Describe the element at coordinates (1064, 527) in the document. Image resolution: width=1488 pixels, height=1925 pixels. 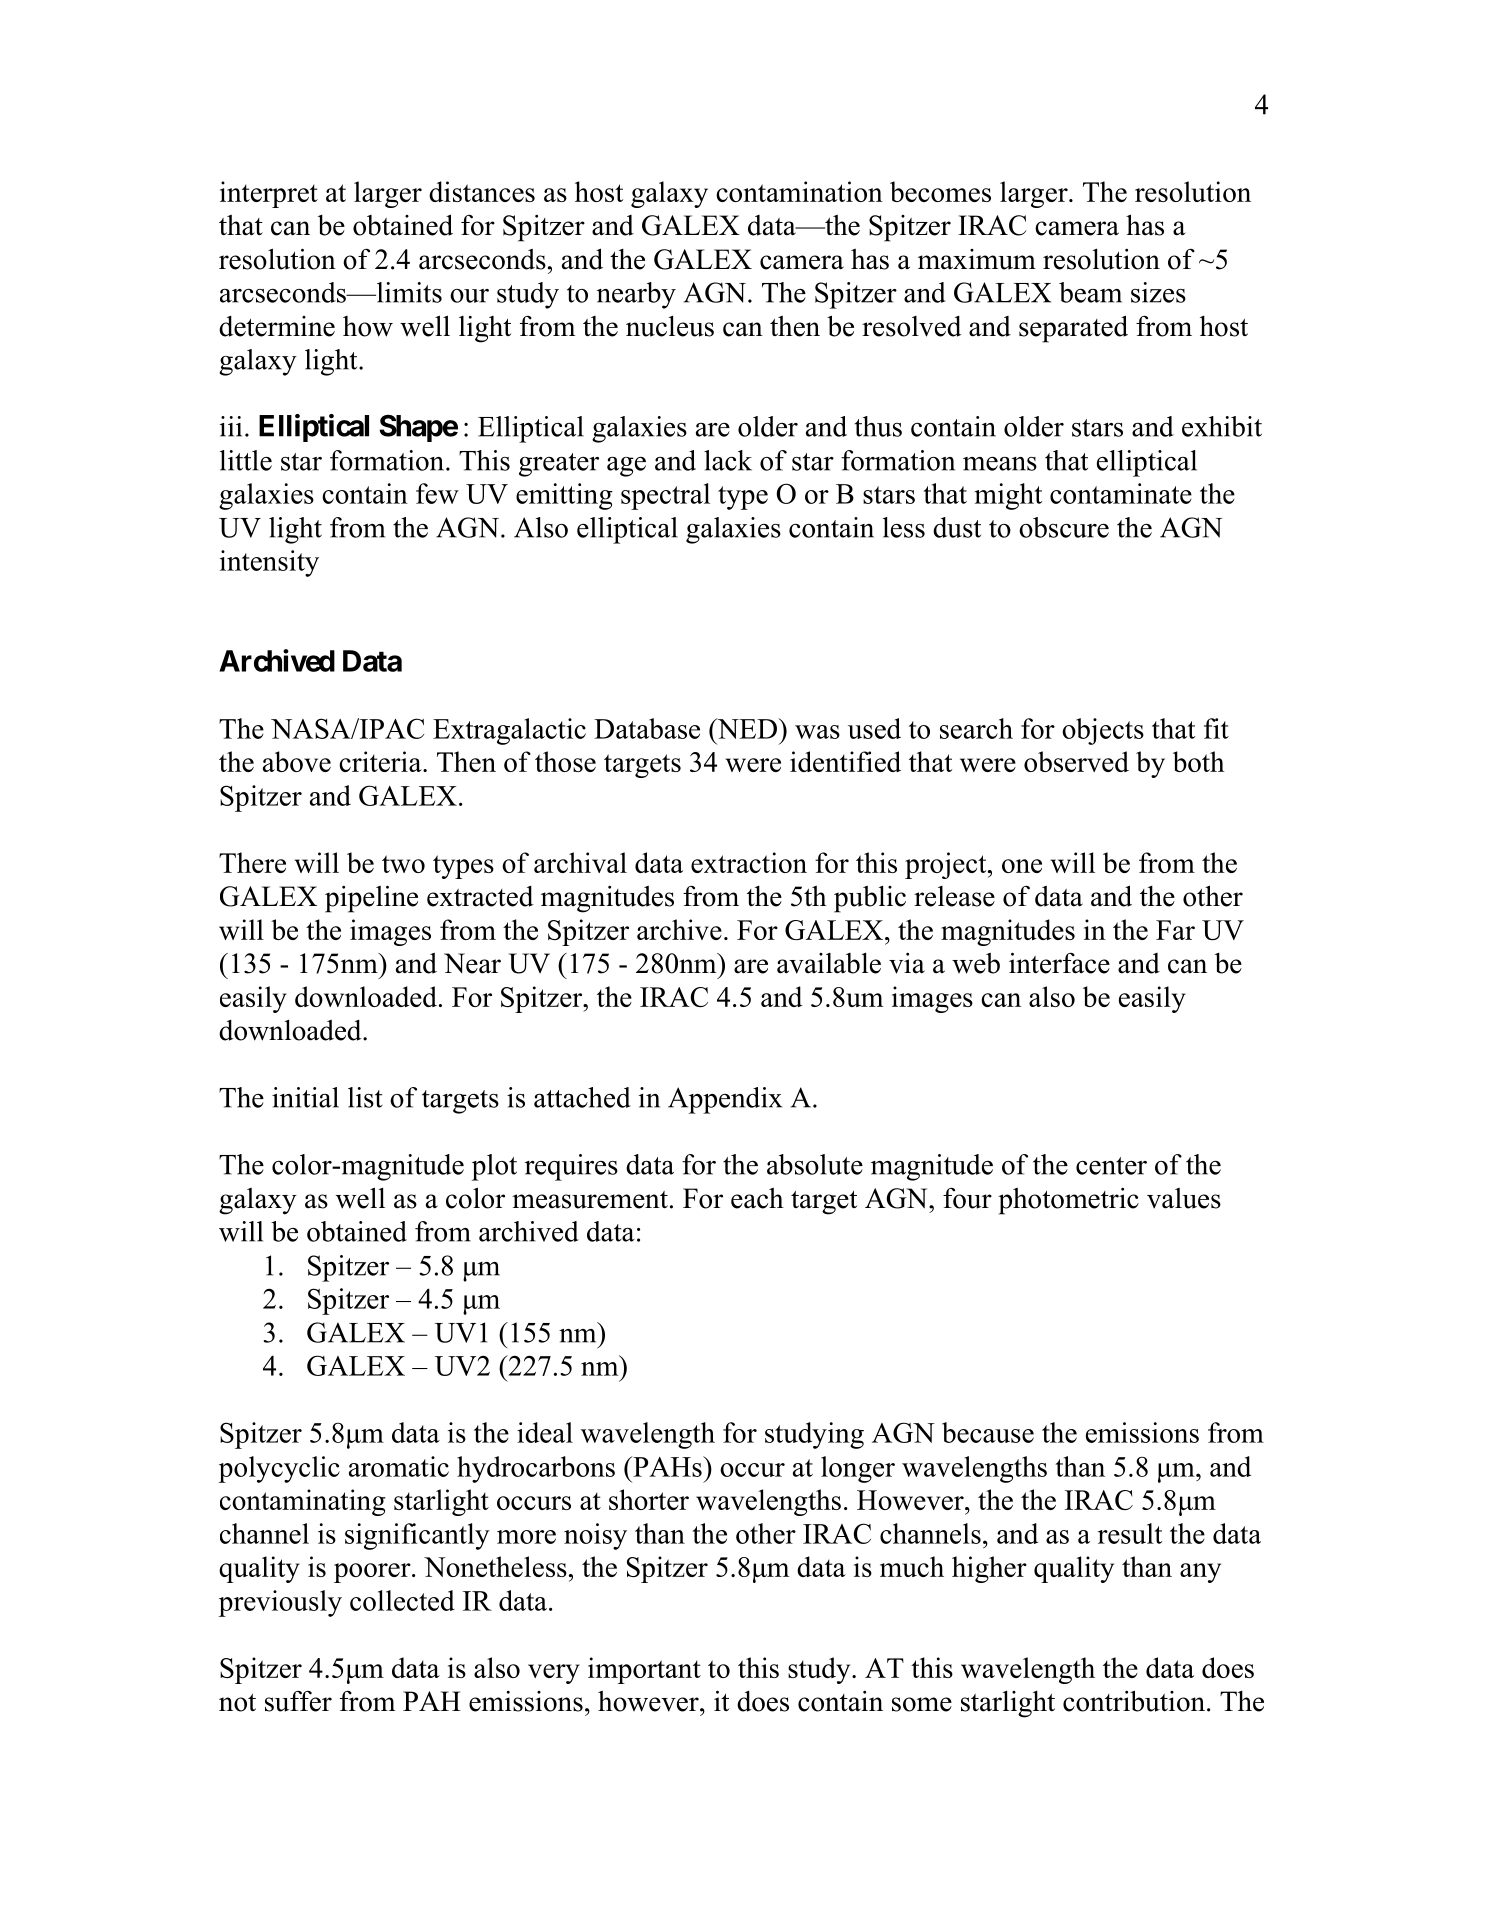
I see `obscure` at that location.
